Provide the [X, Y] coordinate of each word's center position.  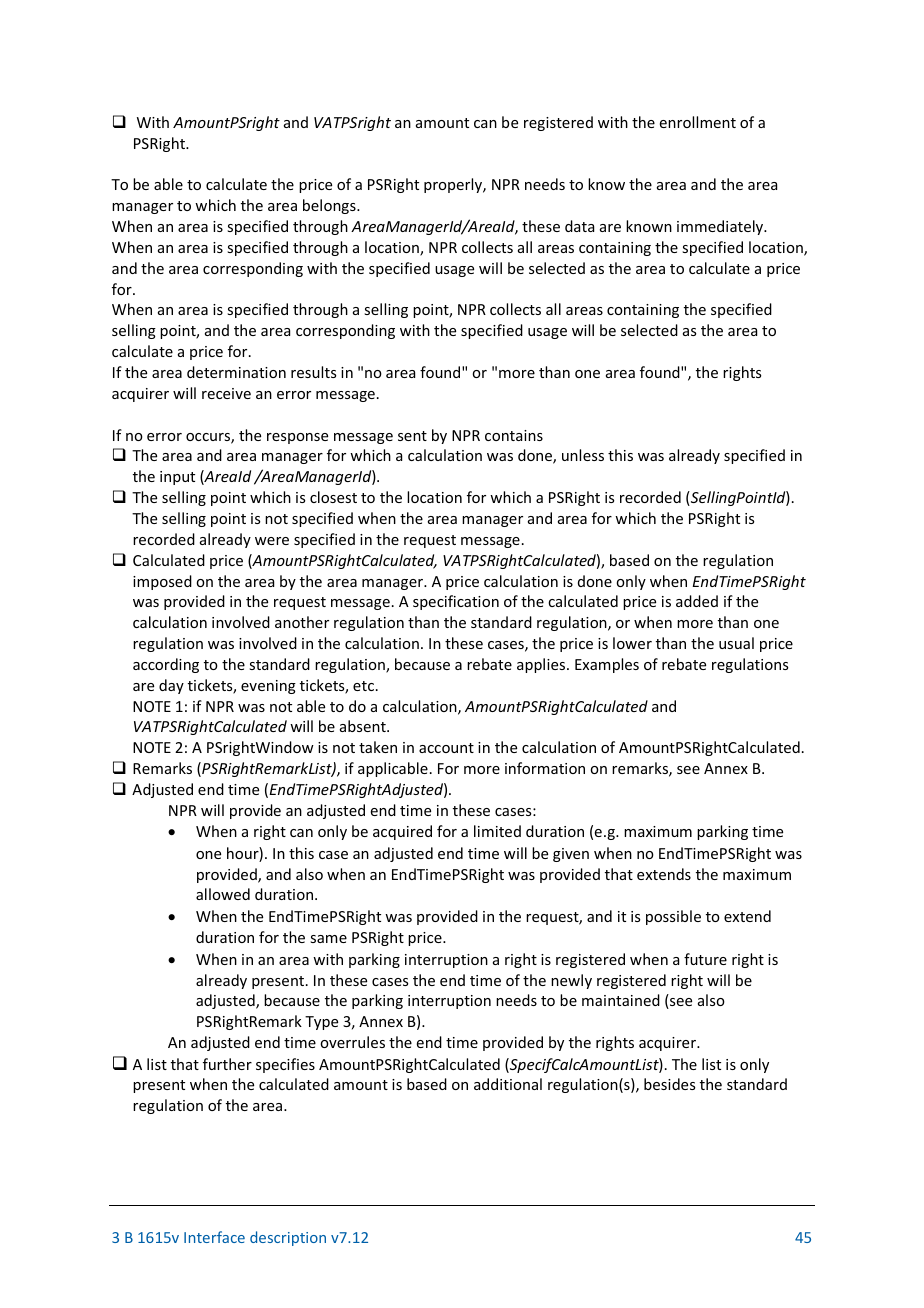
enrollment [698, 122]
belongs [330, 206]
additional [508, 1084]
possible [673, 917]
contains [514, 435]
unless [583, 455]
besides [669, 1084]
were [272, 541]
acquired [402, 832]
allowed [223, 894]
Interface [214, 1237]
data [579, 226]
